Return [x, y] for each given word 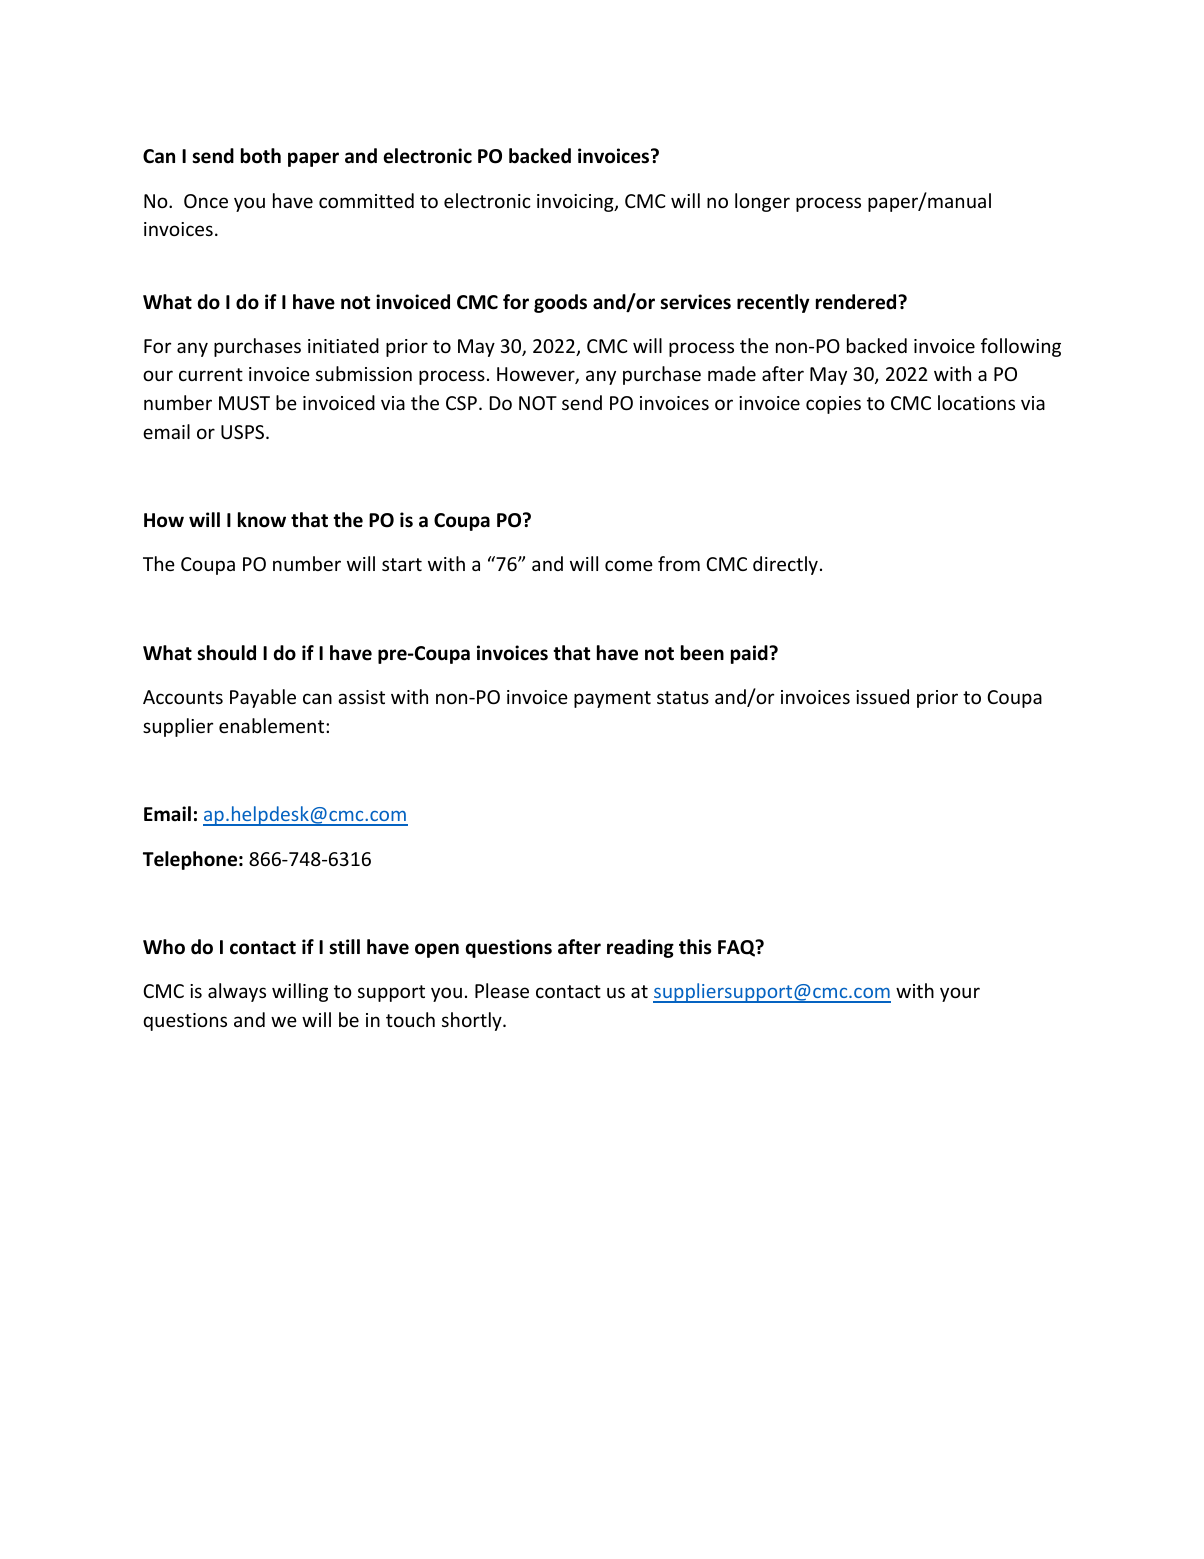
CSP [461, 403]
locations [976, 402]
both [261, 156]
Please [502, 990]
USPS [244, 432]
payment [612, 699]
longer [762, 202]
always [237, 992]
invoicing [576, 203]
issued [882, 696]
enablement [273, 725]
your [960, 994]
